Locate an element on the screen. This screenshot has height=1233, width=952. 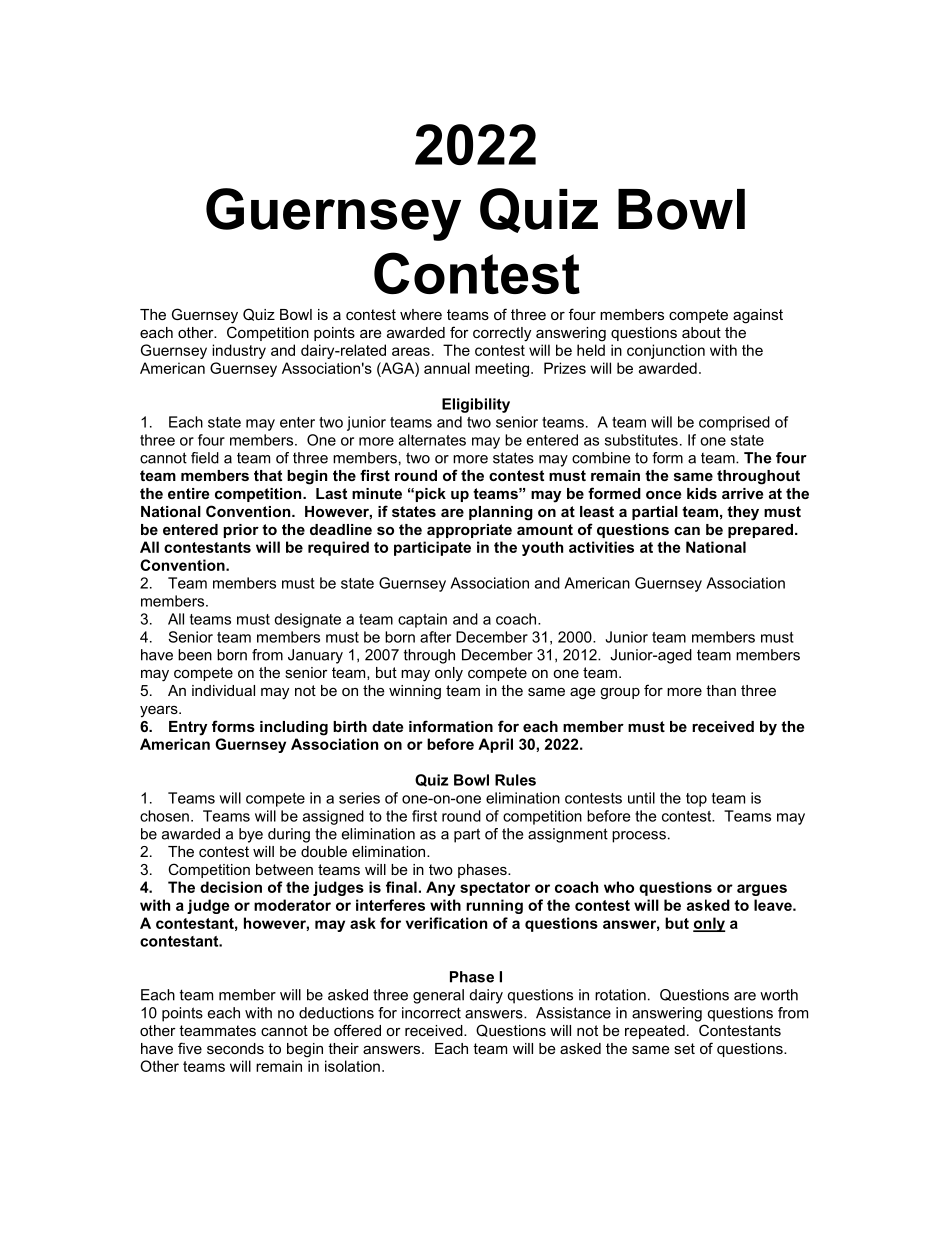
set is located at coordinates (684, 1048).
